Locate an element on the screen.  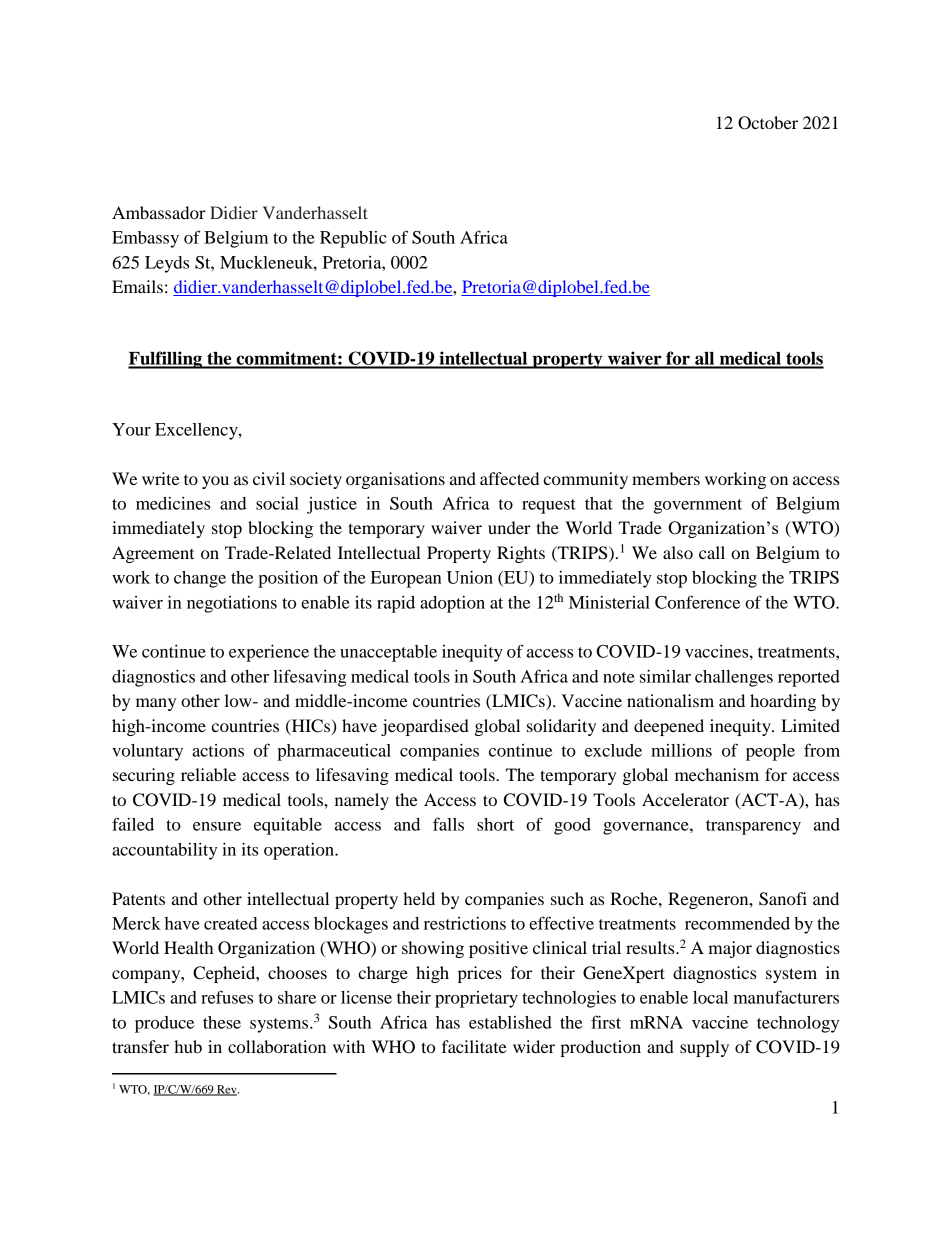
affected is located at coordinates (509, 478).
